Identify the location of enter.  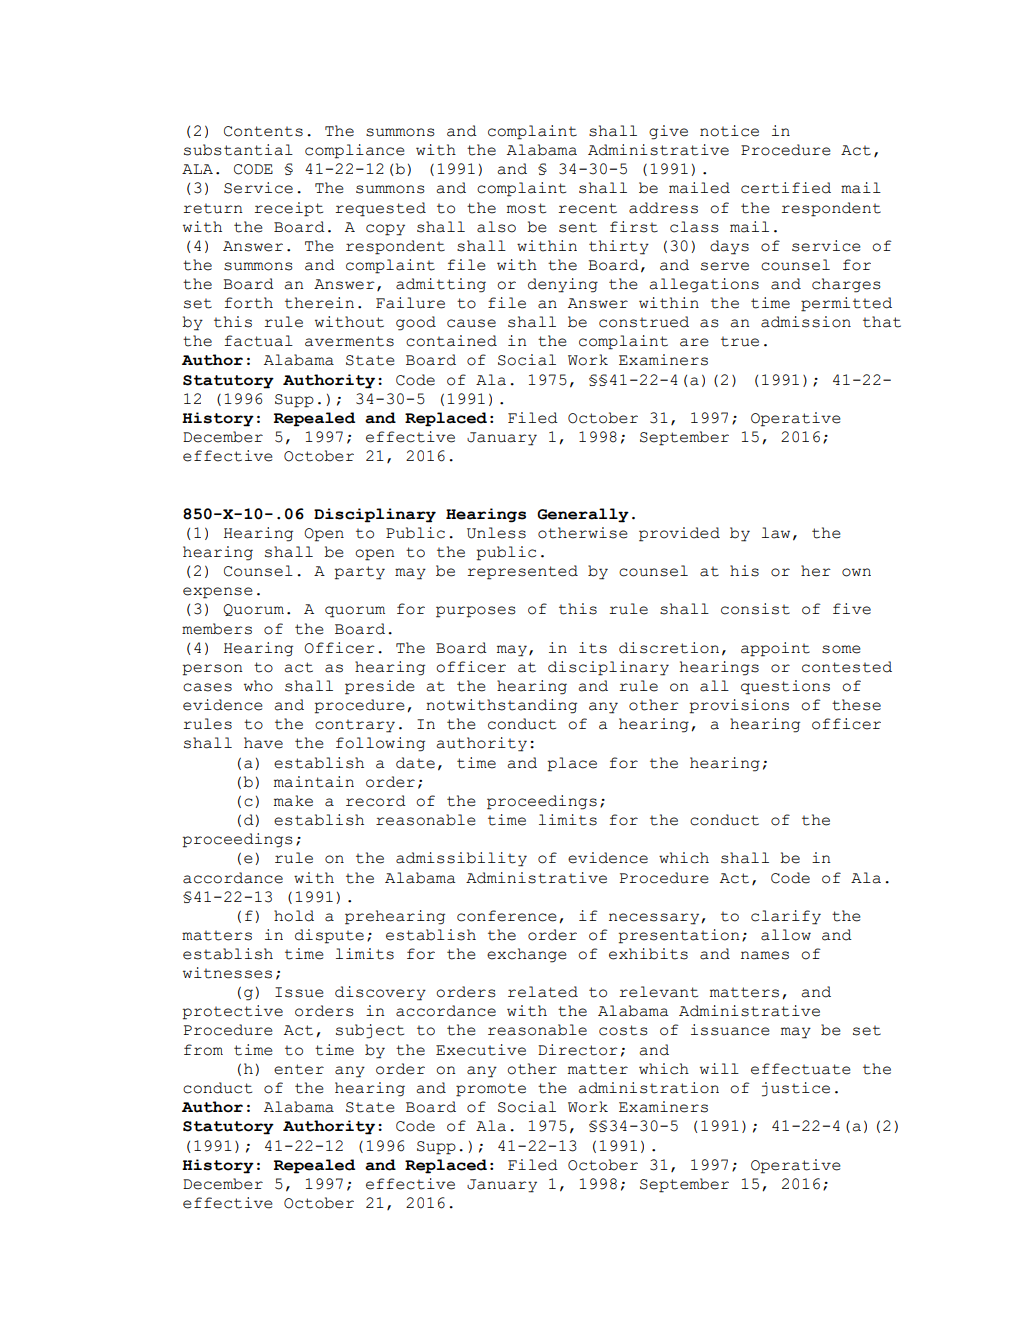
(299, 1069).
